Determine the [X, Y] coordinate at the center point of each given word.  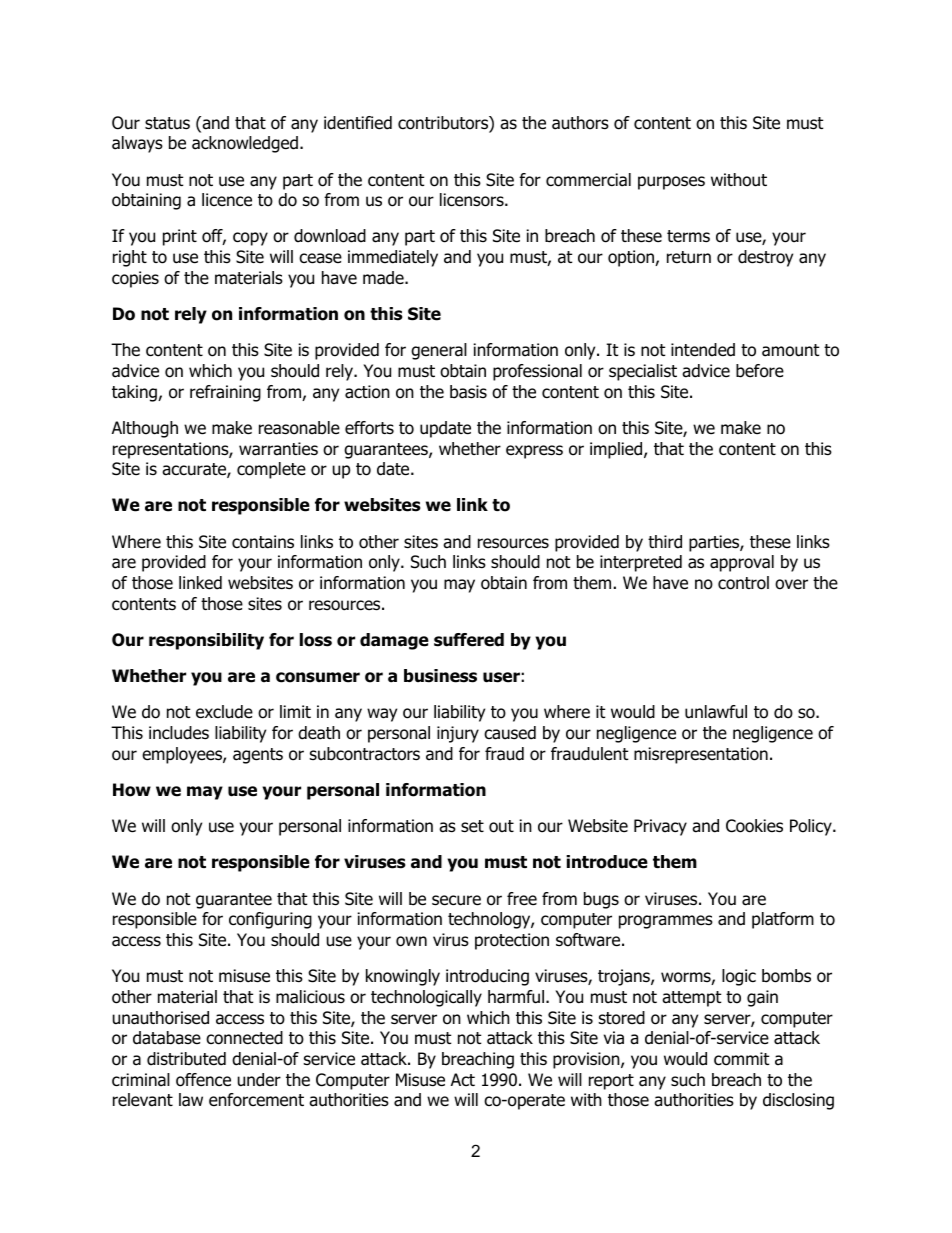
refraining [225, 393]
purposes [671, 183]
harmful [516, 997]
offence [203, 1080]
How [132, 790]
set [472, 826]
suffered [469, 640]
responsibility [206, 641]
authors [580, 123]
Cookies [754, 826]
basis [468, 392]
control [743, 583]
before [760, 371]
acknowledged [245, 144]
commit [741, 1059]
